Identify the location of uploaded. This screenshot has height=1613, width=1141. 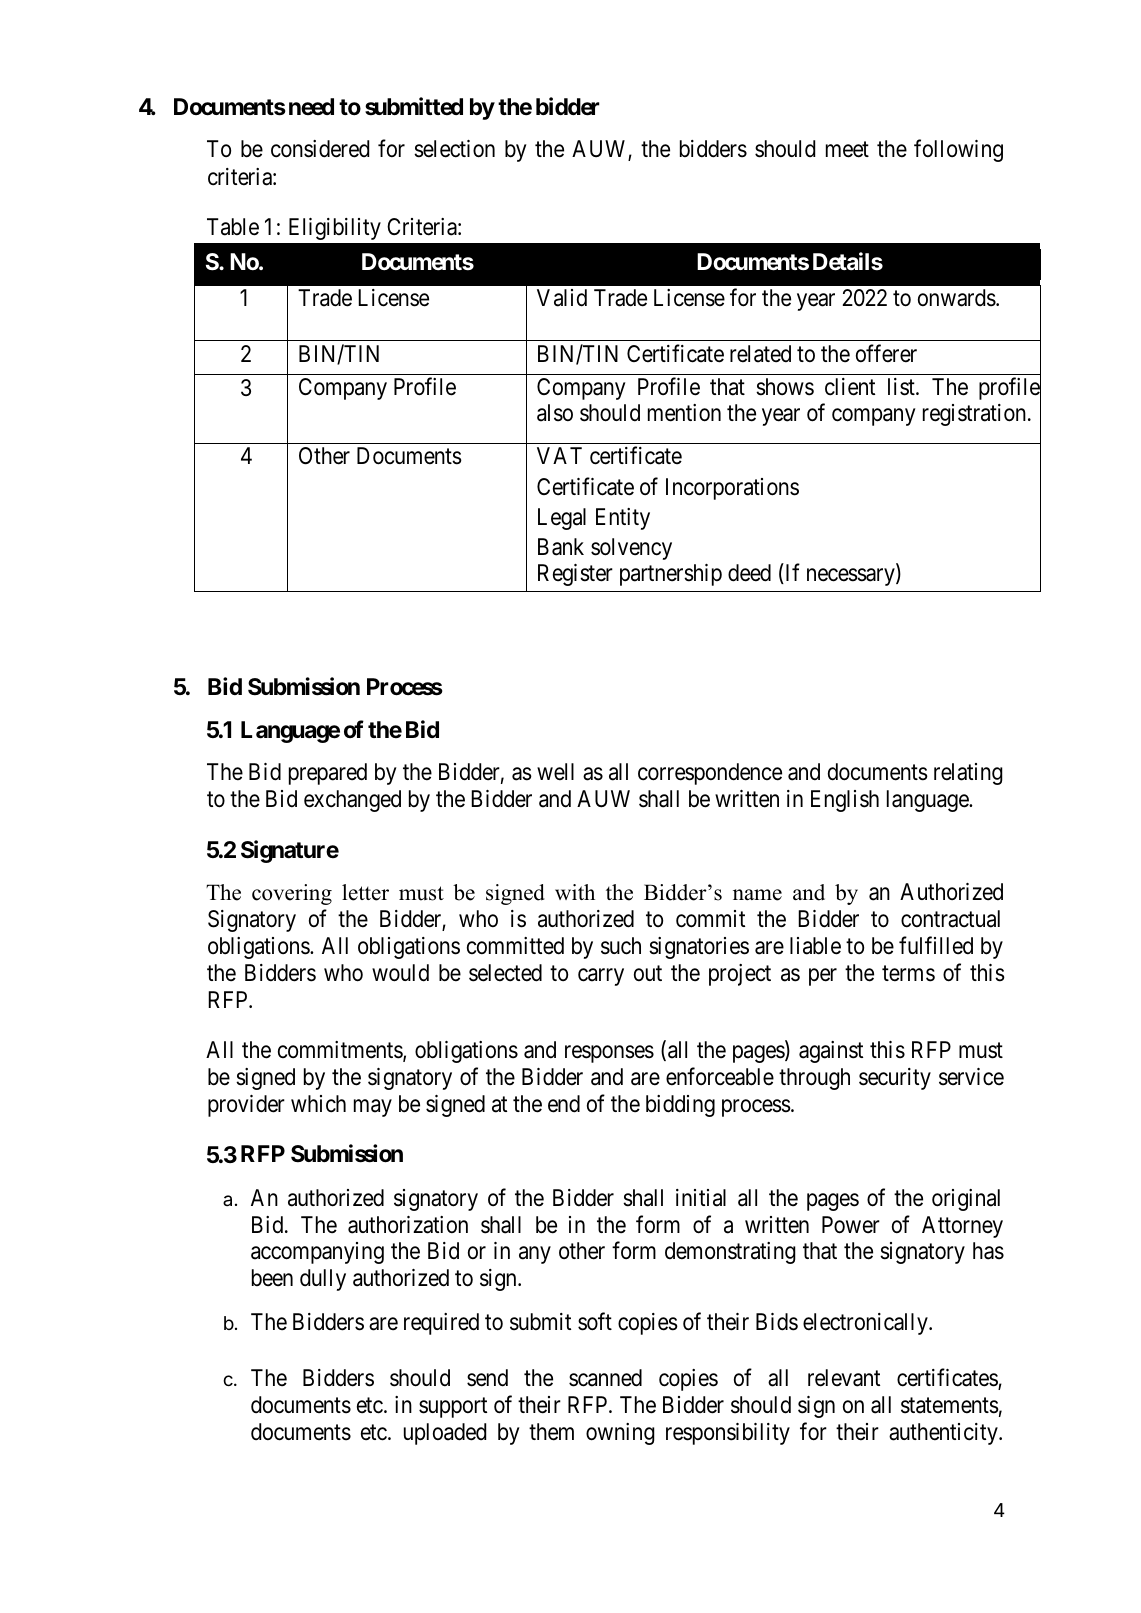
(445, 1434).
